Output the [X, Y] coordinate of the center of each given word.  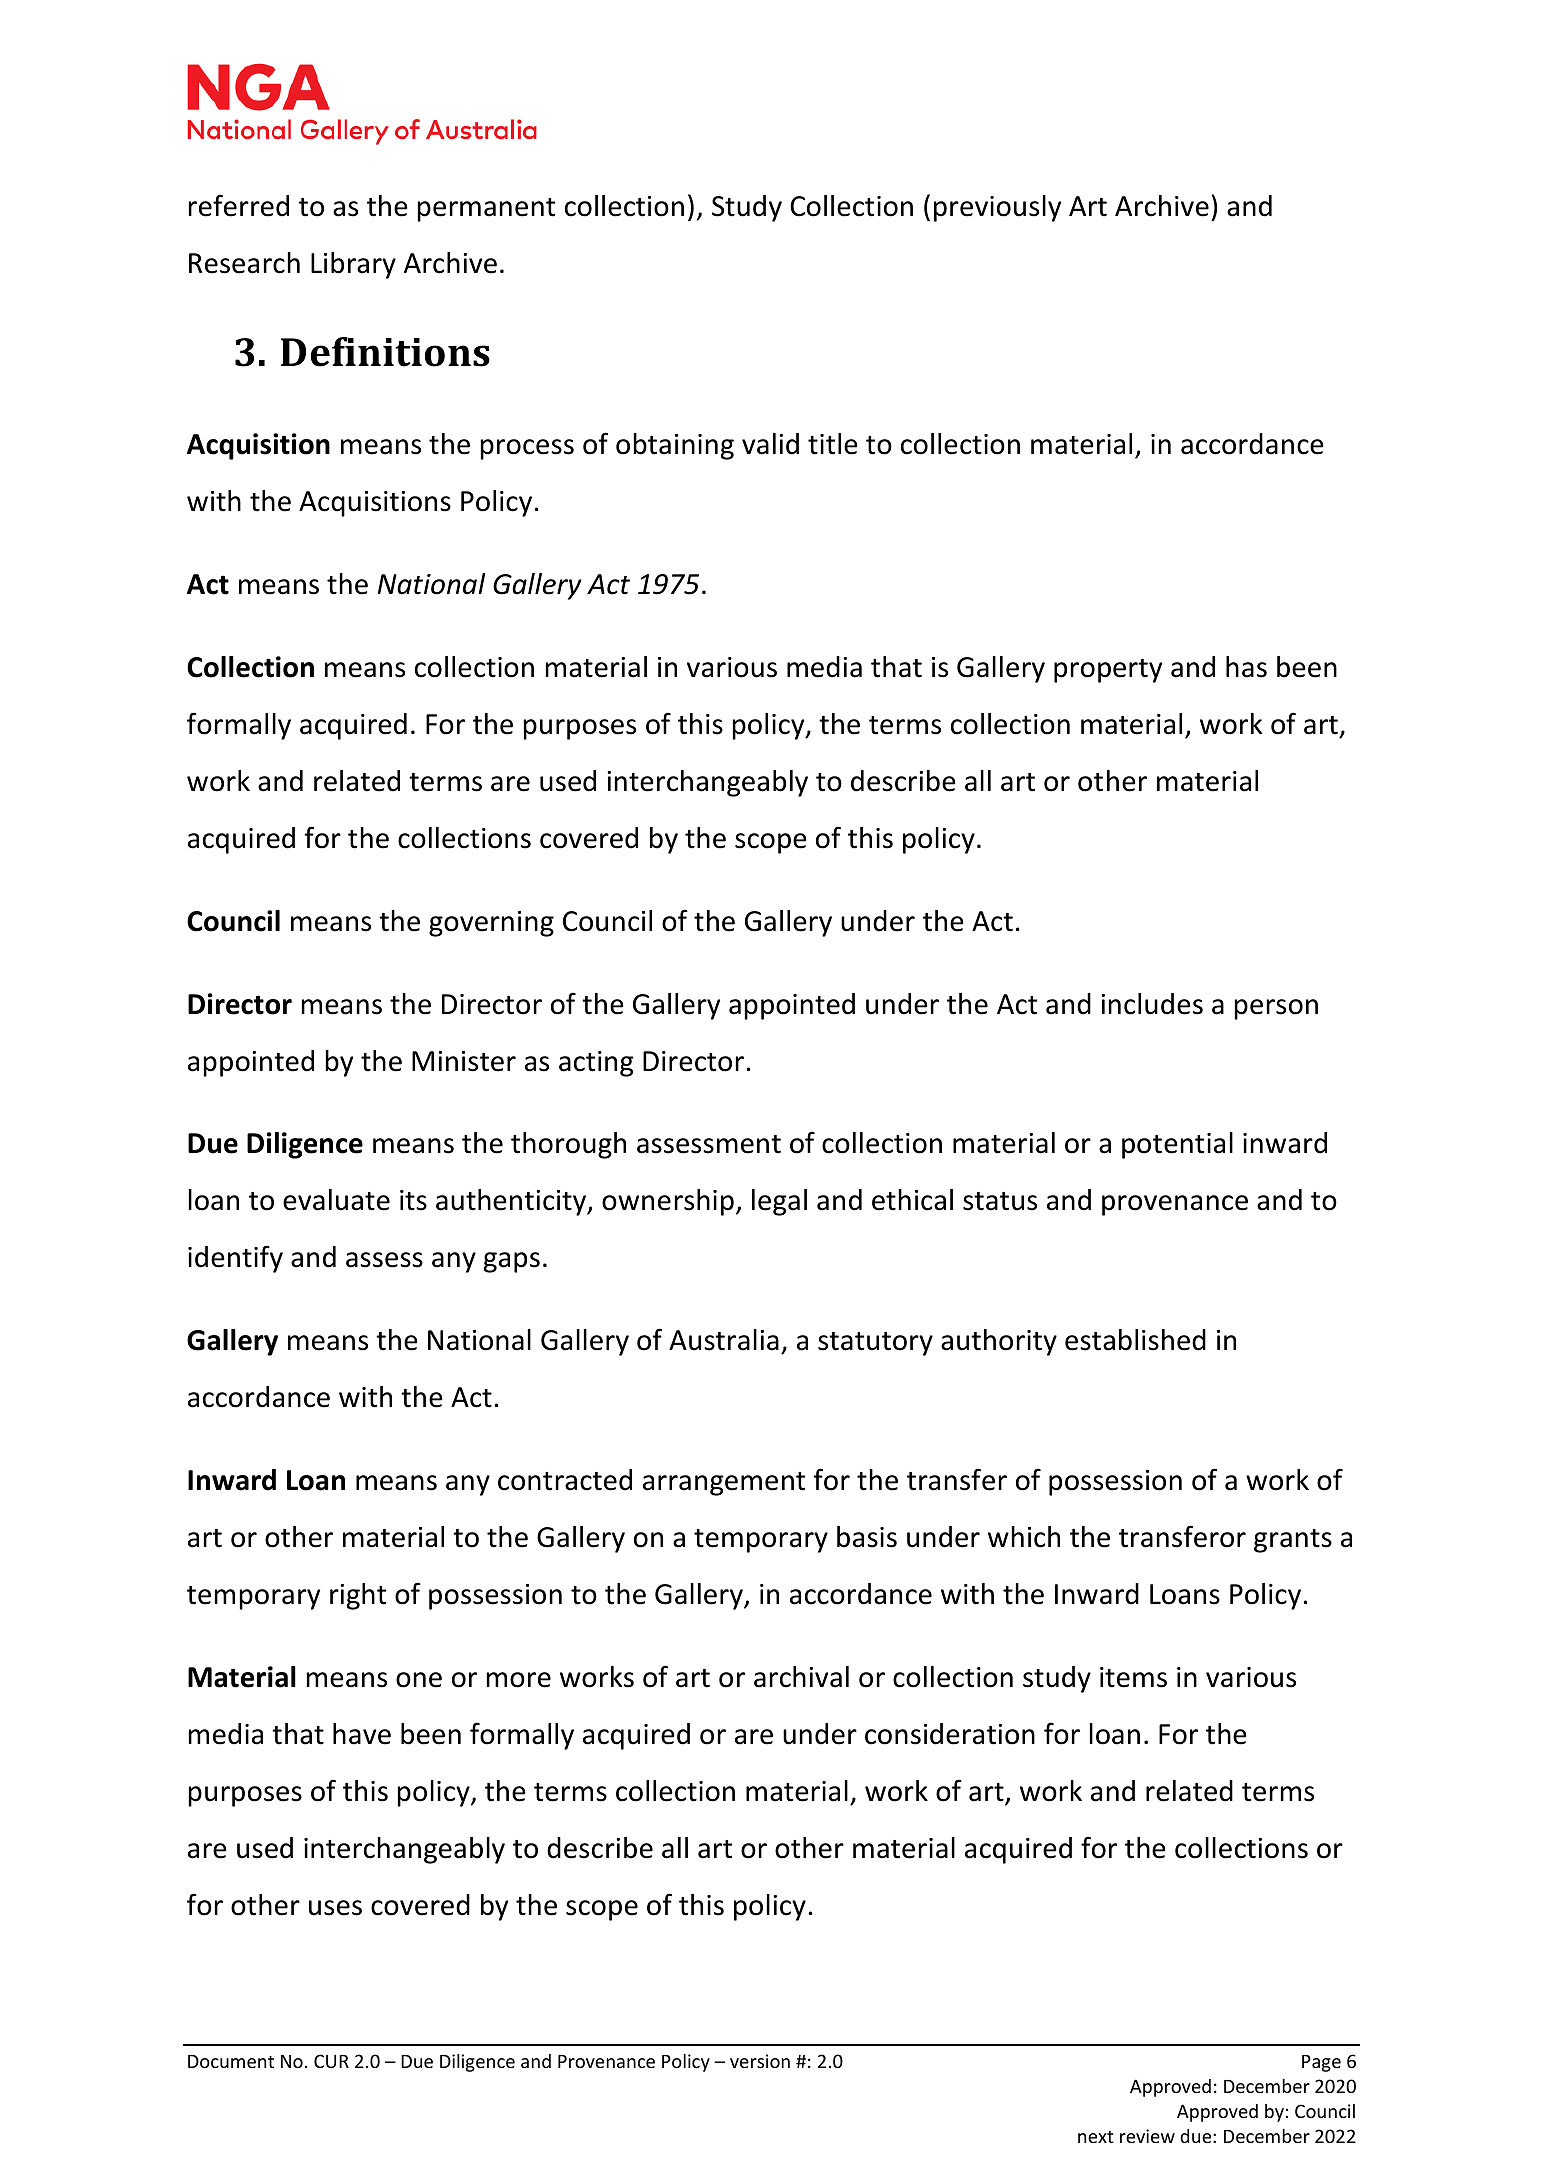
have [362, 1734]
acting [596, 1064]
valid [770, 444]
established [1135, 1340]
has [1246, 667]
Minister [464, 1061]
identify [235, 1259]
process [527, 449]
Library [353, 265]
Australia [724, 1340]
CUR [331, 2061]
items [1133, 1677]
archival [801, 1677]
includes [1152, 1004]
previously [997, 208]
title [833, 444]
